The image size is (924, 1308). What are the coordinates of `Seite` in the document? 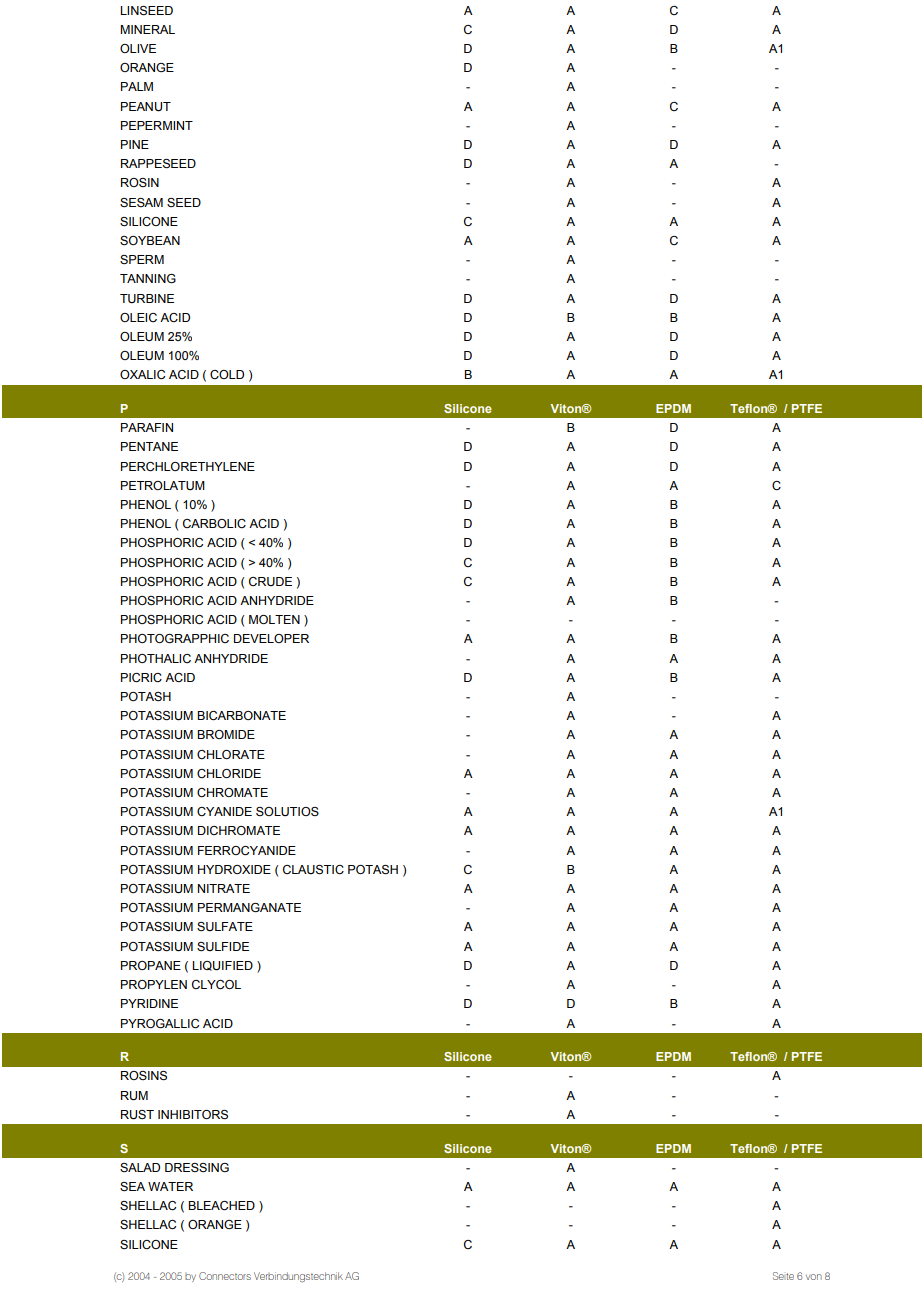 It's located at (783, 1276).
